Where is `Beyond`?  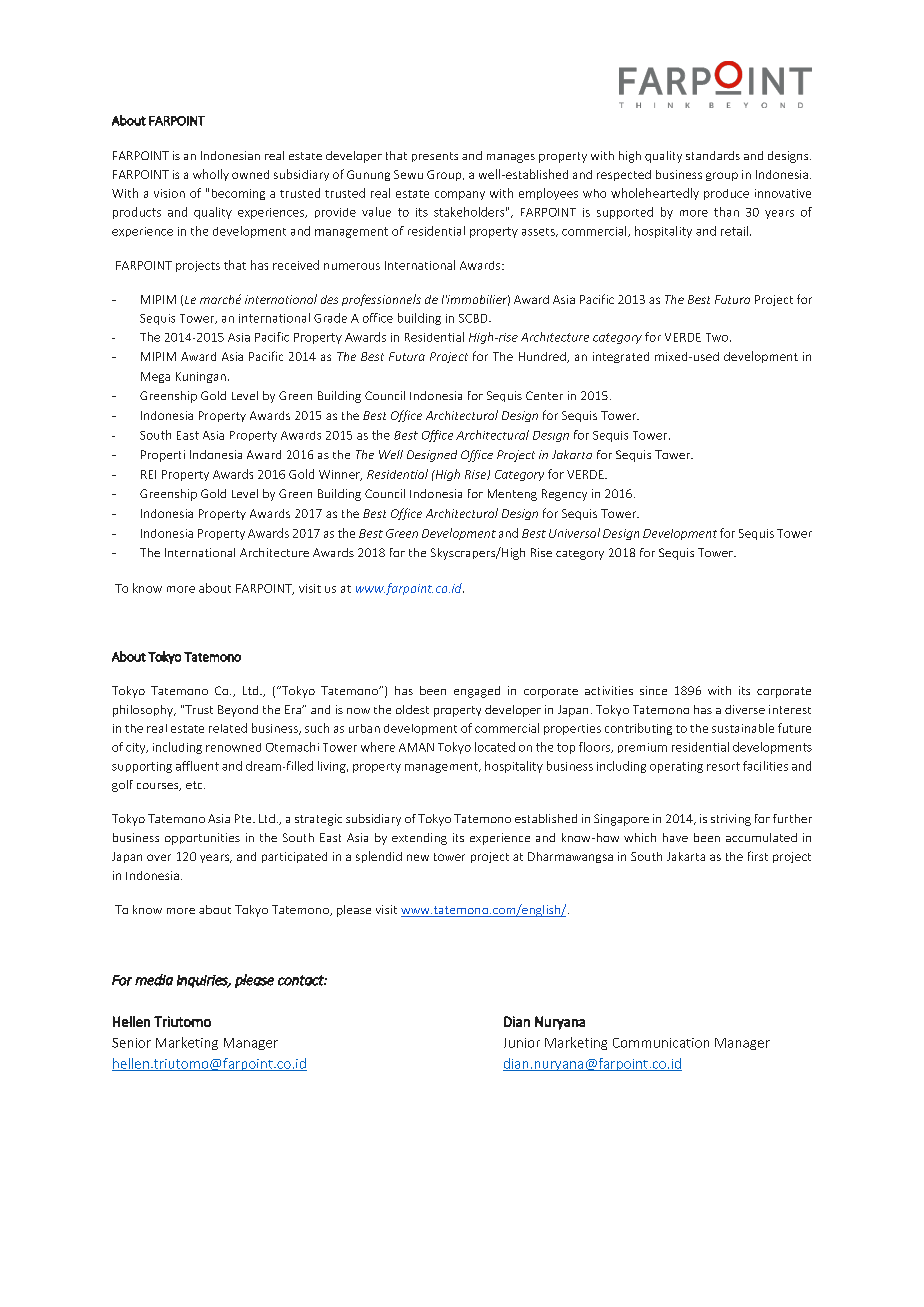
Beyond is located at coordinates (238, 711).
